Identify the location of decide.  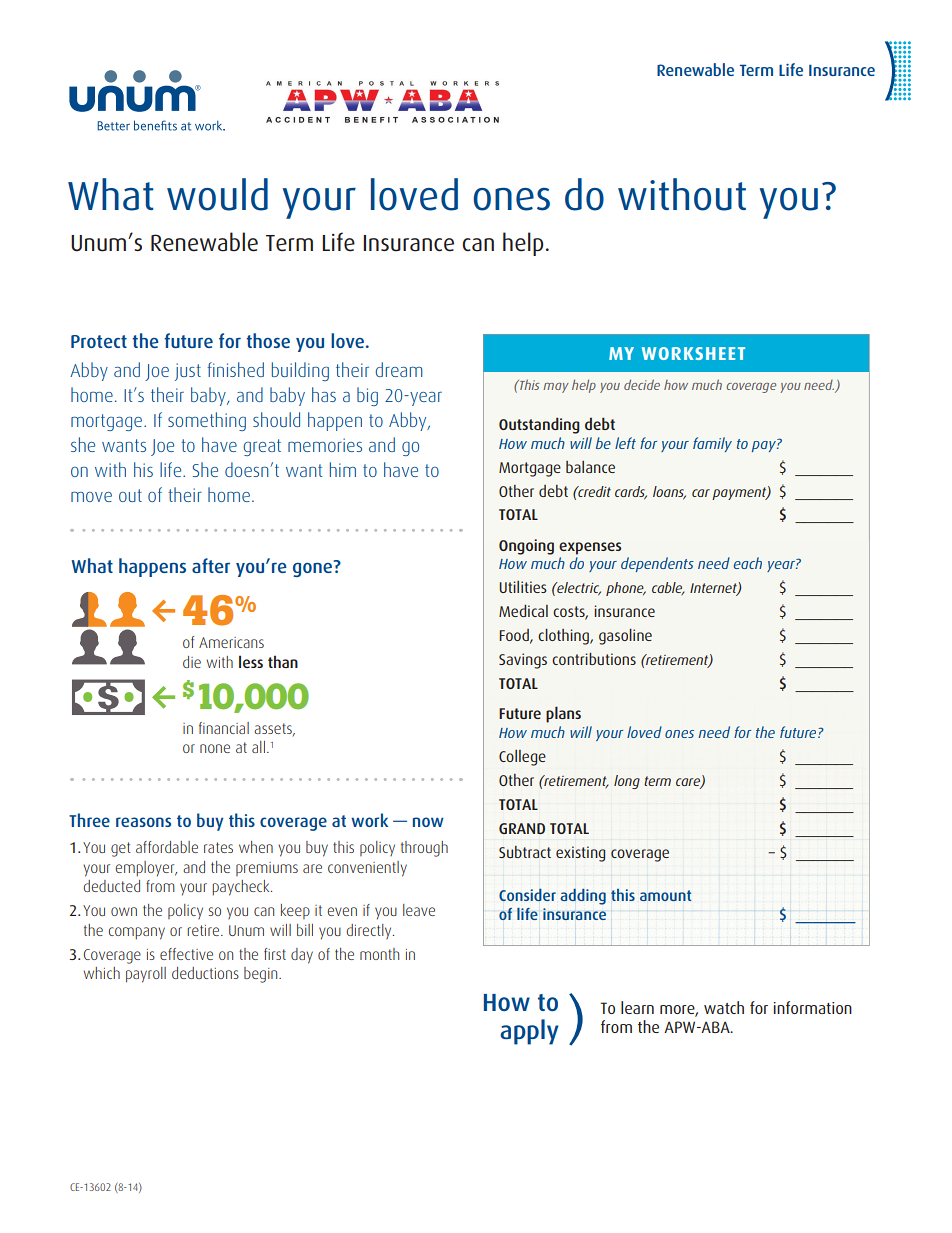
(642, 384).
